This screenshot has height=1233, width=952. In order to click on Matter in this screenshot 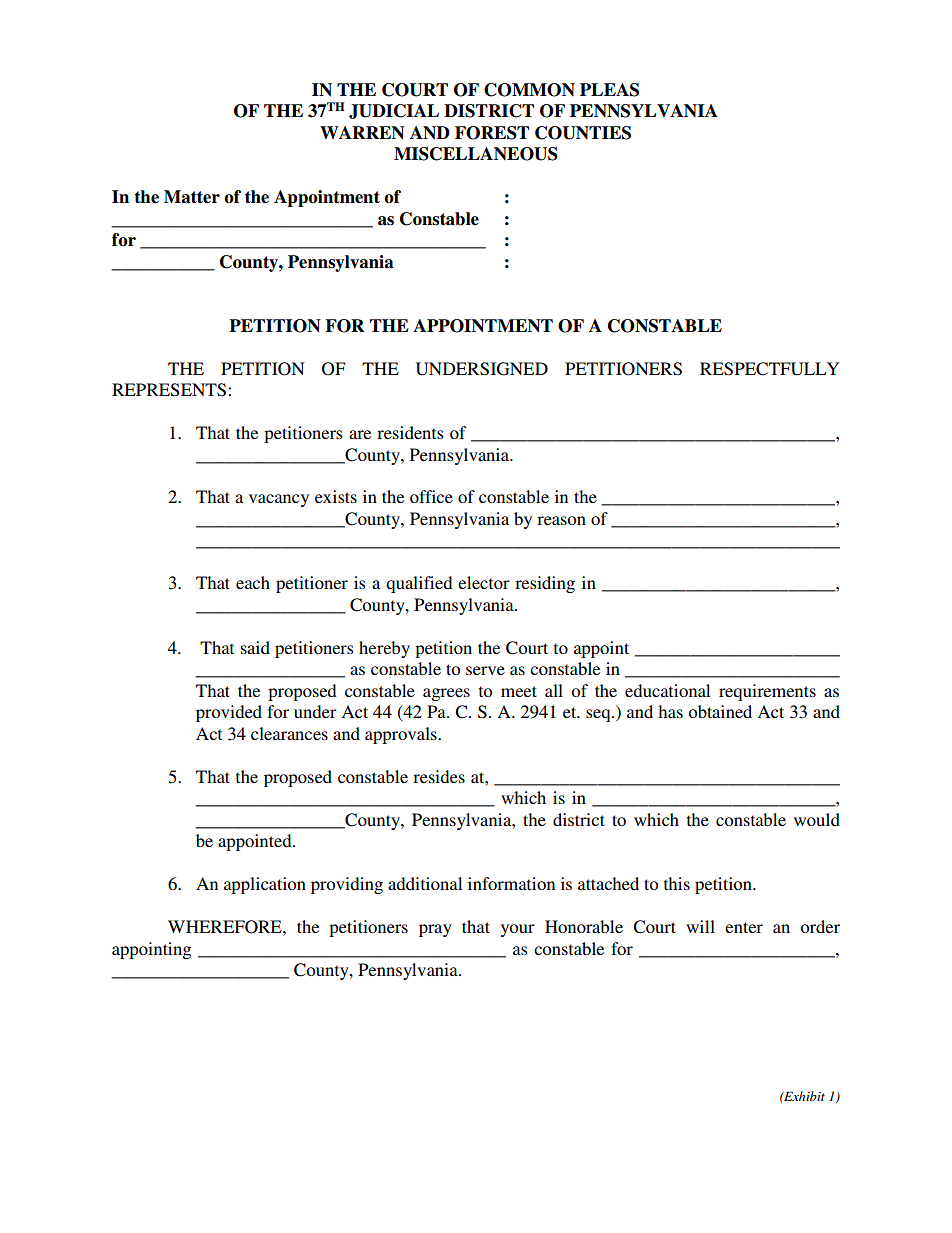, I will do `click(192, 197)`.
